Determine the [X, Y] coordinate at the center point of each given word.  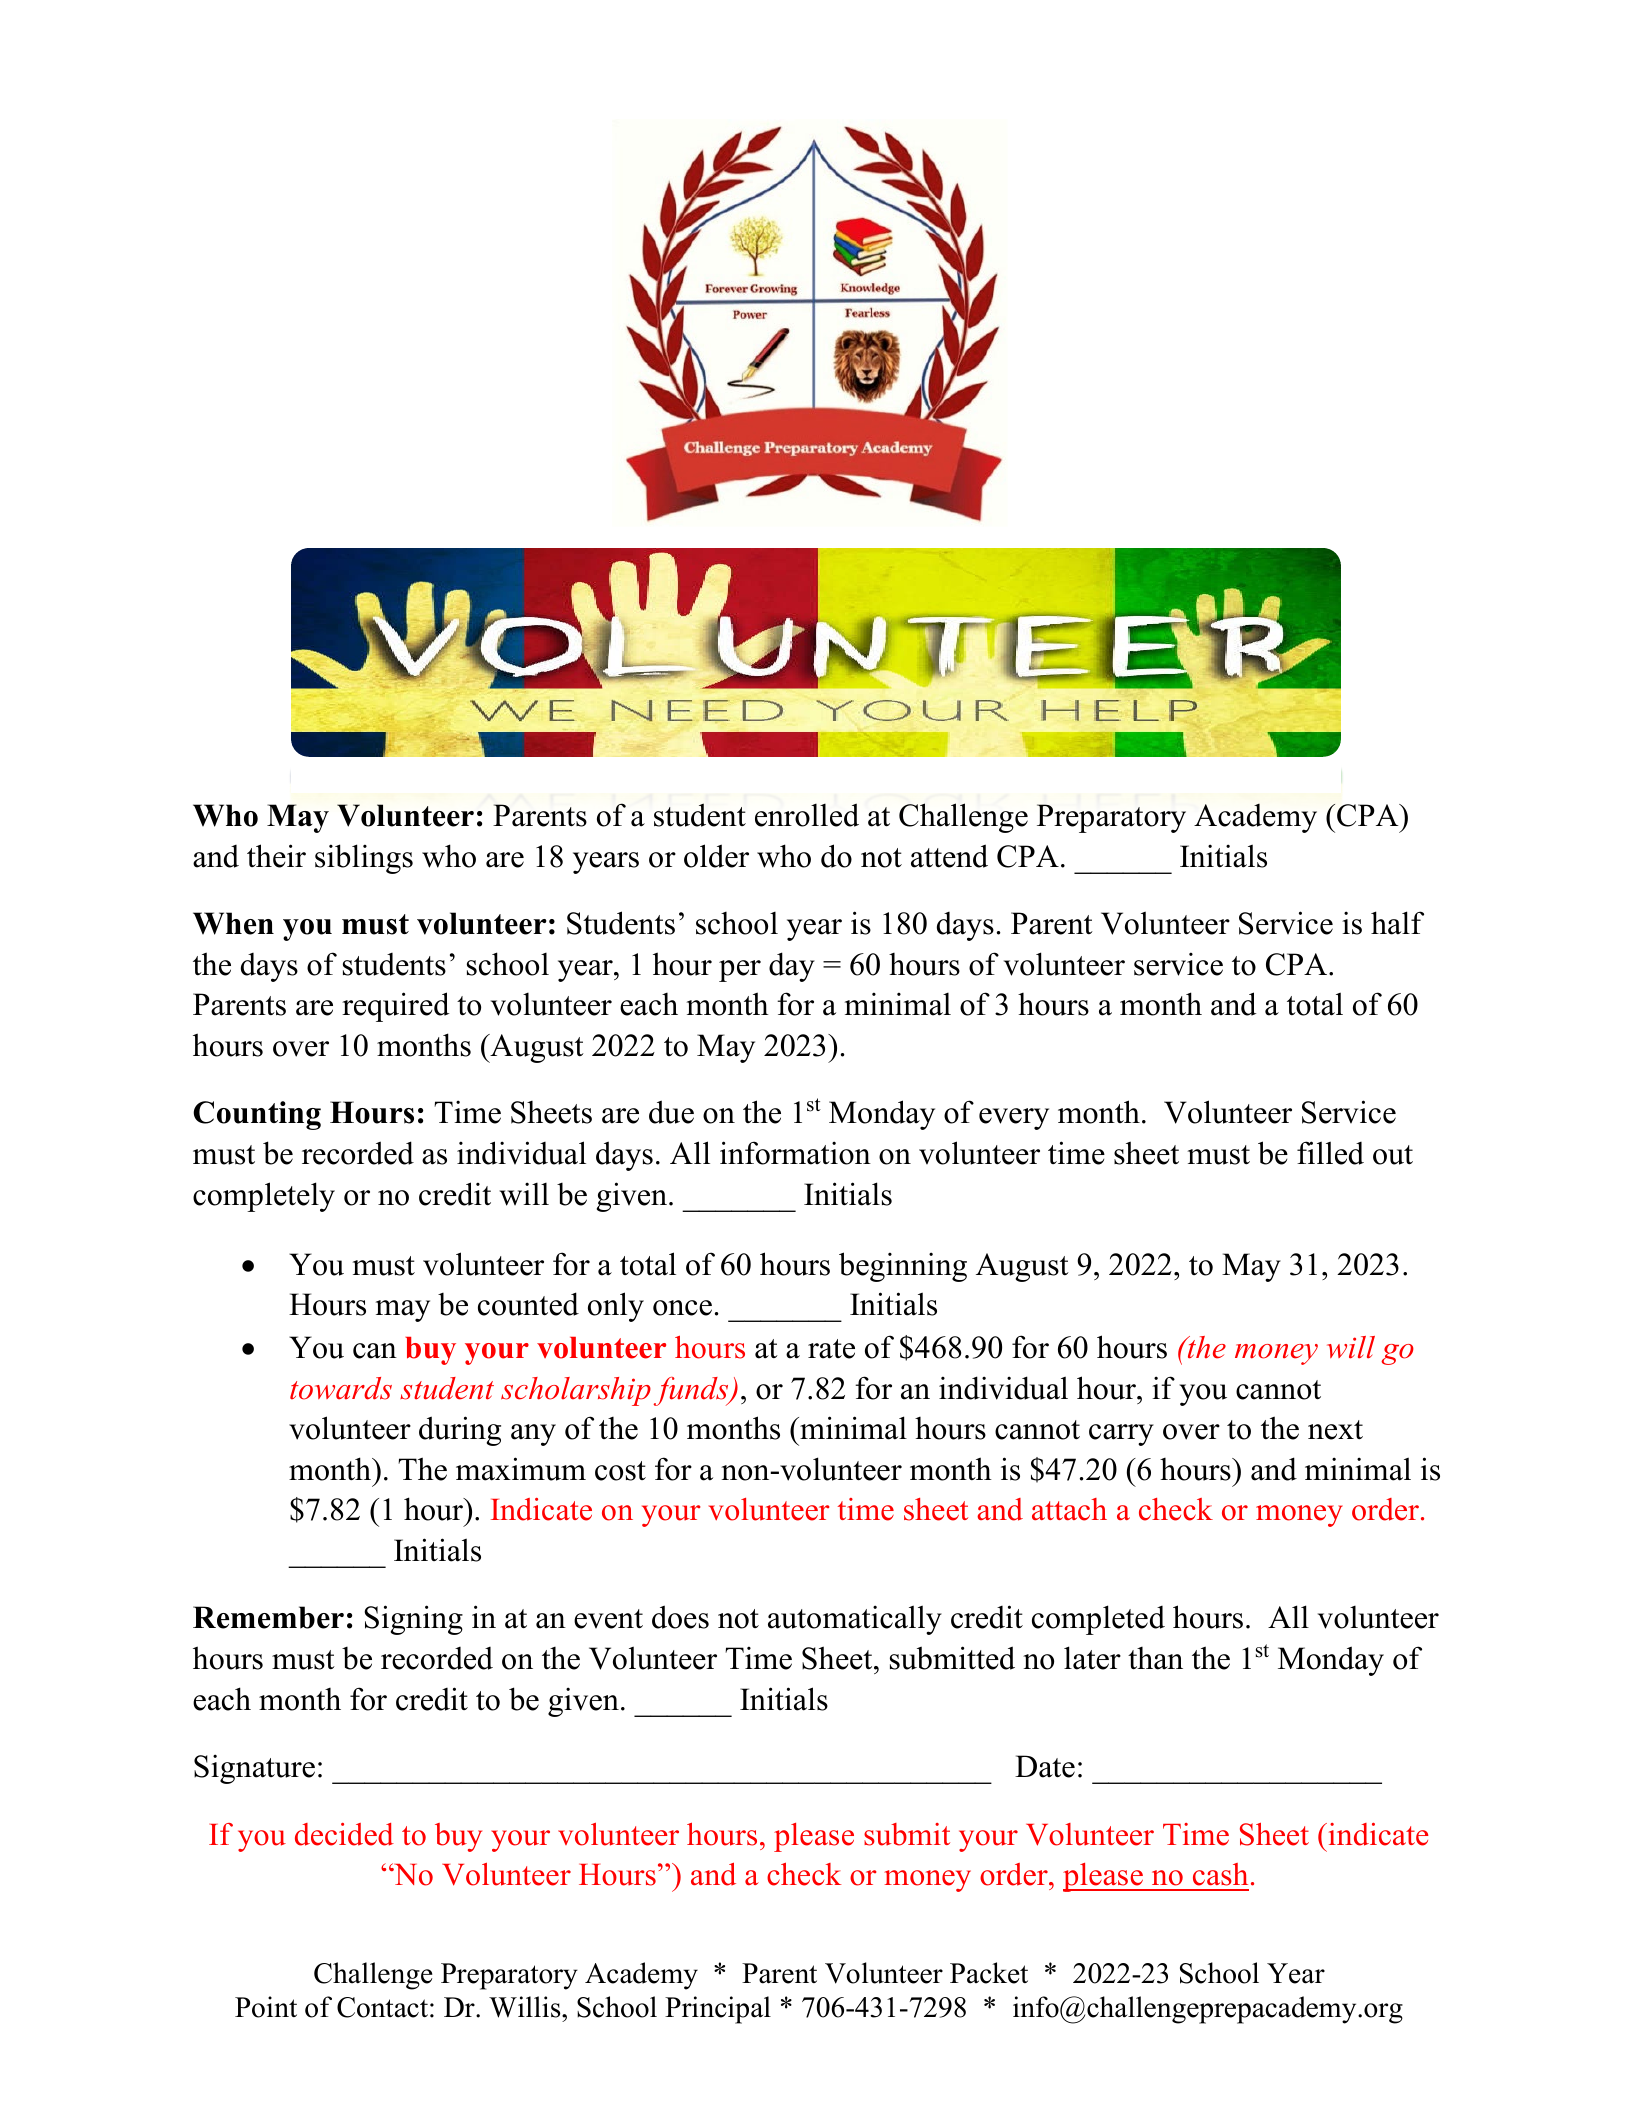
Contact [382, 2007]
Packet [989, 1973]
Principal [718, 2010]
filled [1330, 1153]
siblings [364, 859]
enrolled [807, 815]
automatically [855, 1620]
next [1335, 1430]
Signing [413, 1620]
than [1155, 1658]
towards [341, 1388]
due [671, 1112]
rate [831, 1349]
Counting [257, 1115]
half [1397, 923]
